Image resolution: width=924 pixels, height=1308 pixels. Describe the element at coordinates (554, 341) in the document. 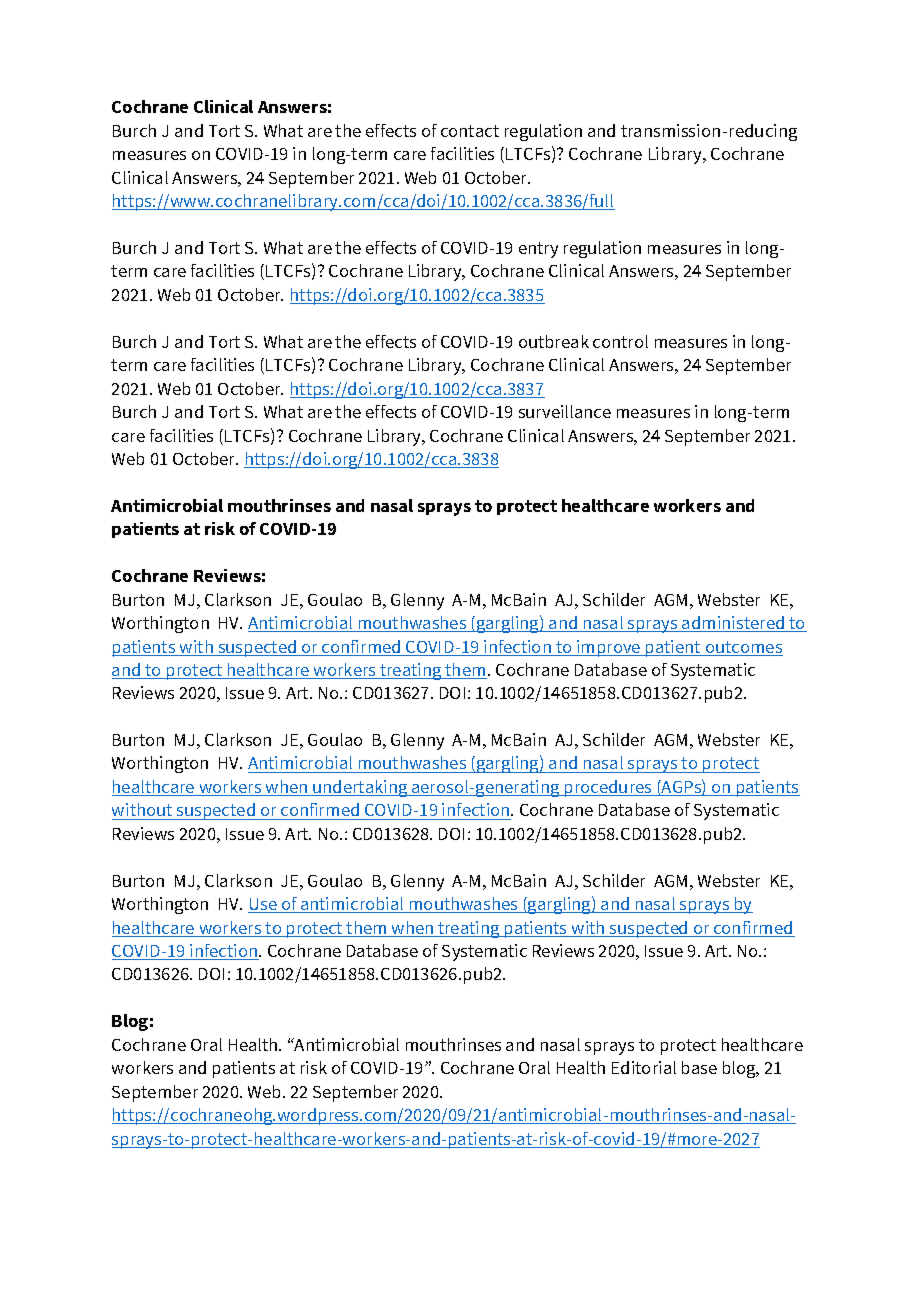

I see `outbreak` at that location.
